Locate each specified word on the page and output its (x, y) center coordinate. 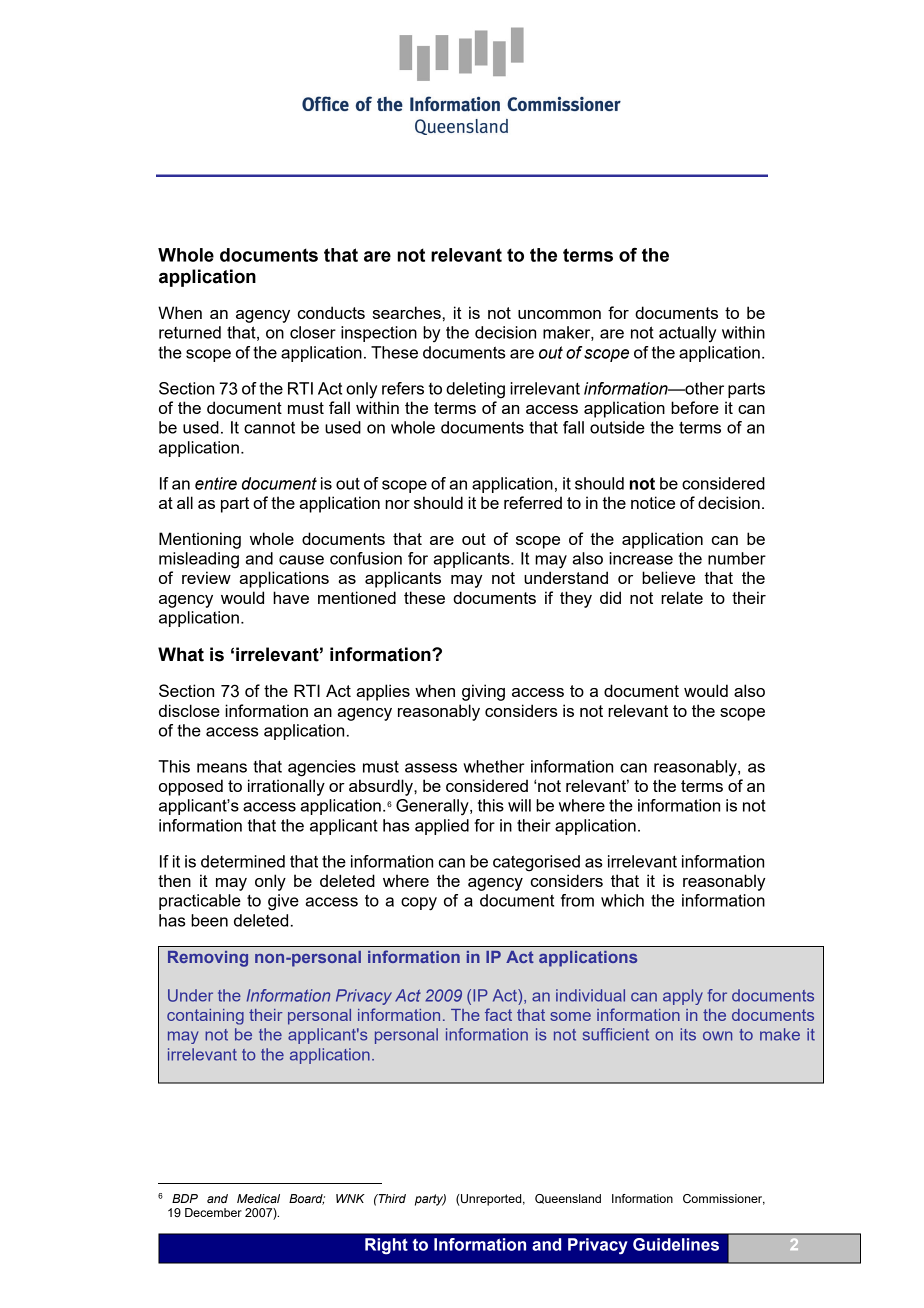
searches (407, 312)
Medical (258, 1198)
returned (190, 332)
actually (687, 334)
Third (391, 1198)
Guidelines (676, 1244)
